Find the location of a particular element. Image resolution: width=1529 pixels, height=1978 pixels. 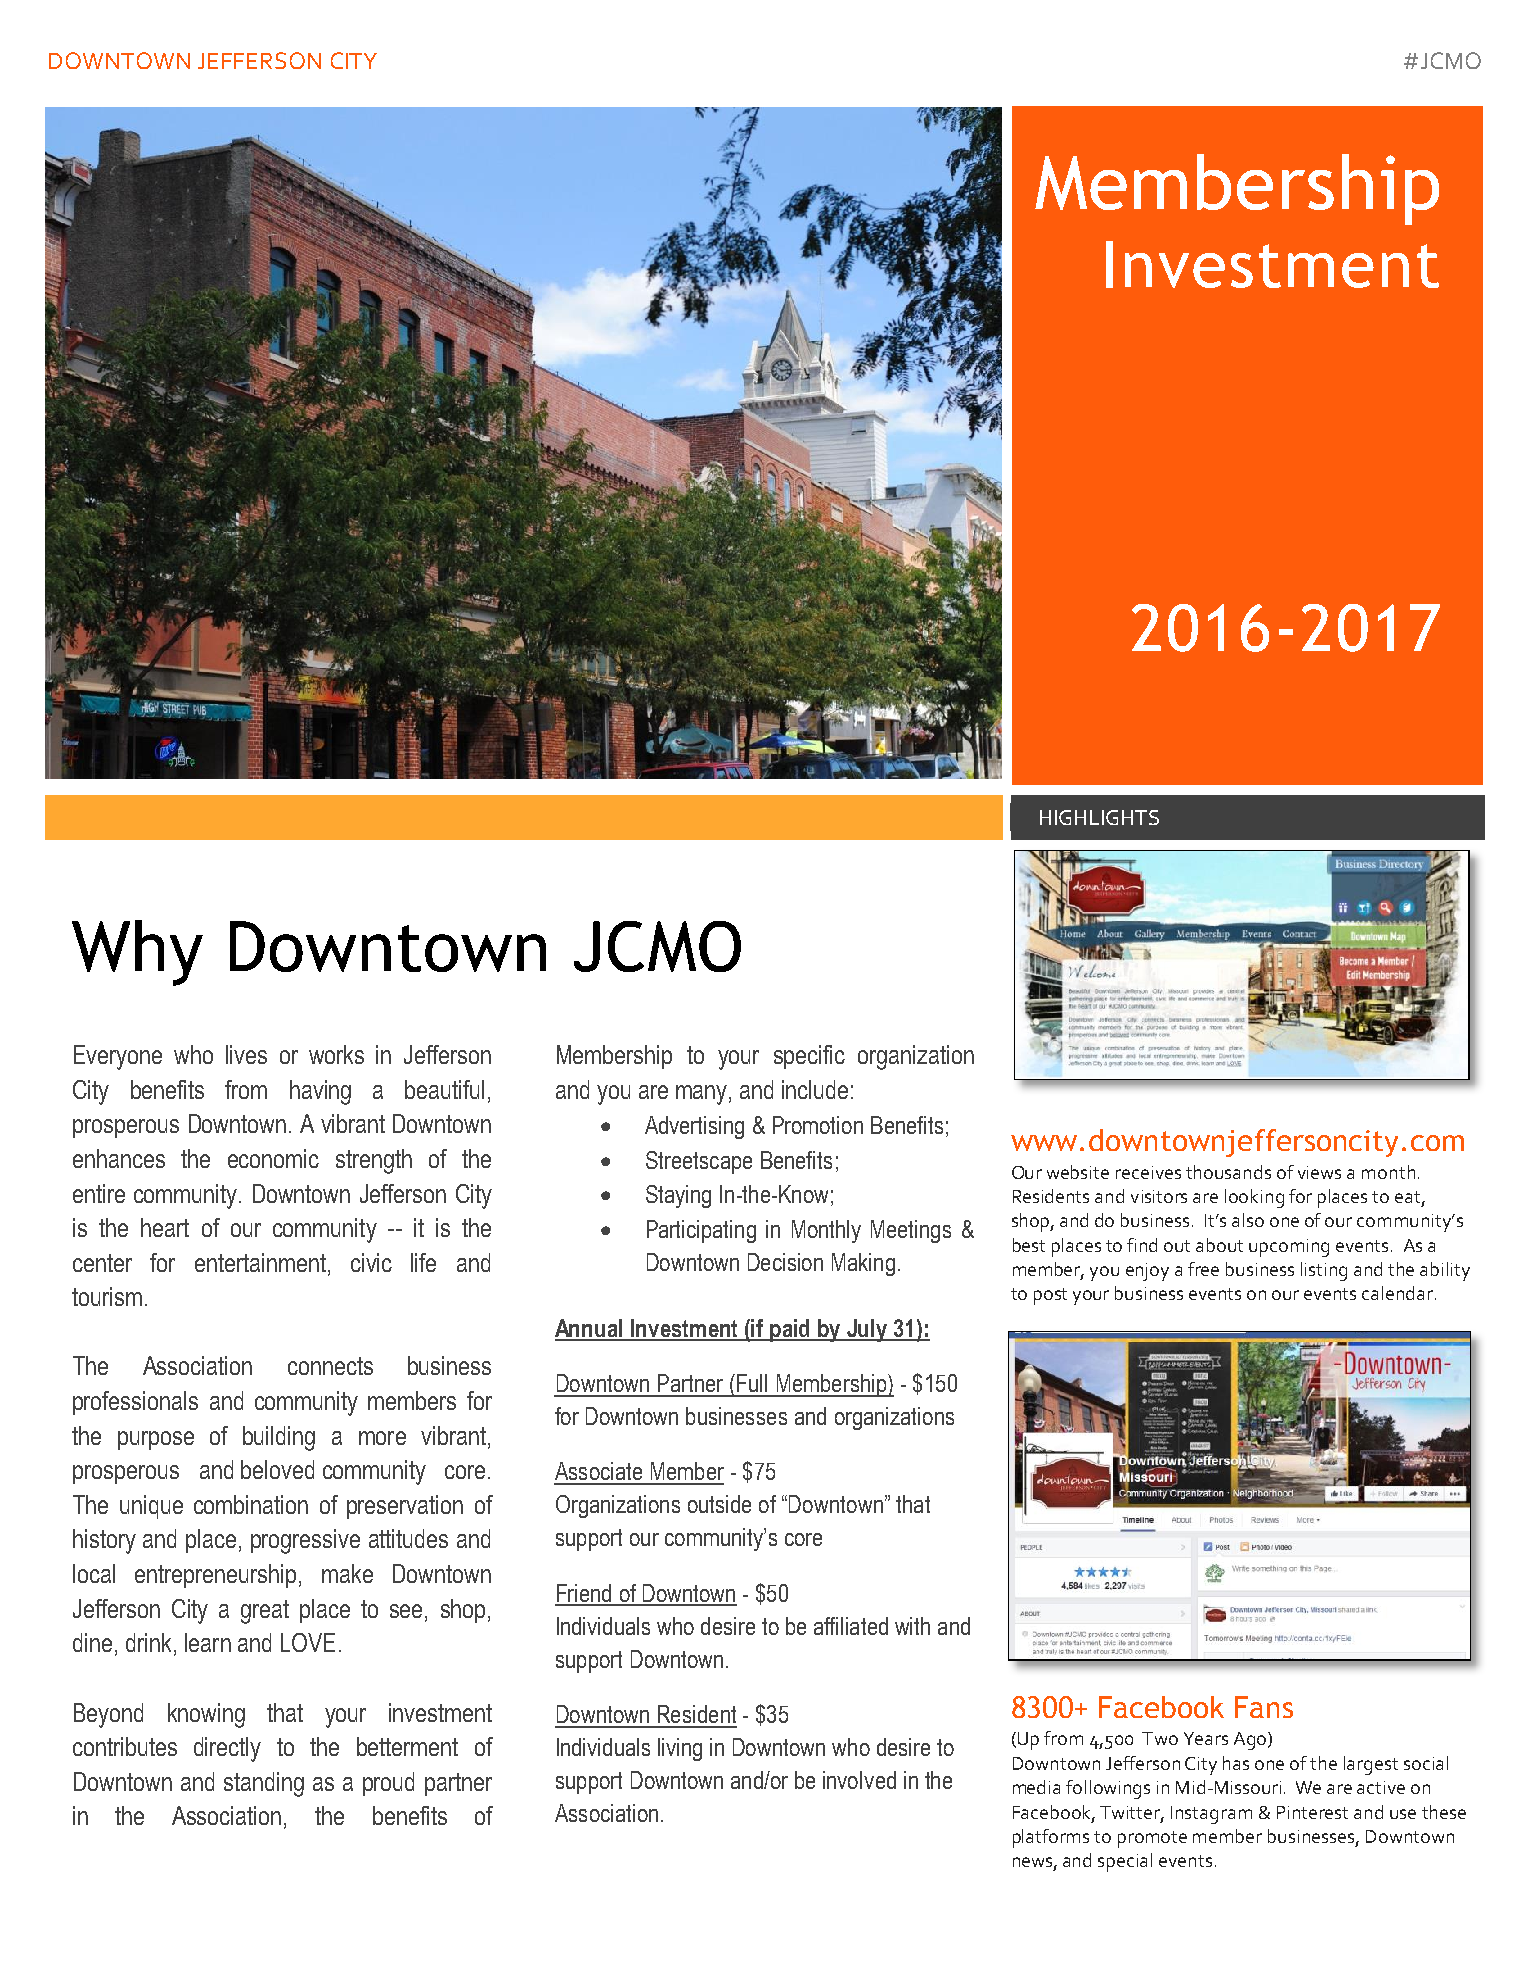

paid is located at coordinates (790, 1330).
